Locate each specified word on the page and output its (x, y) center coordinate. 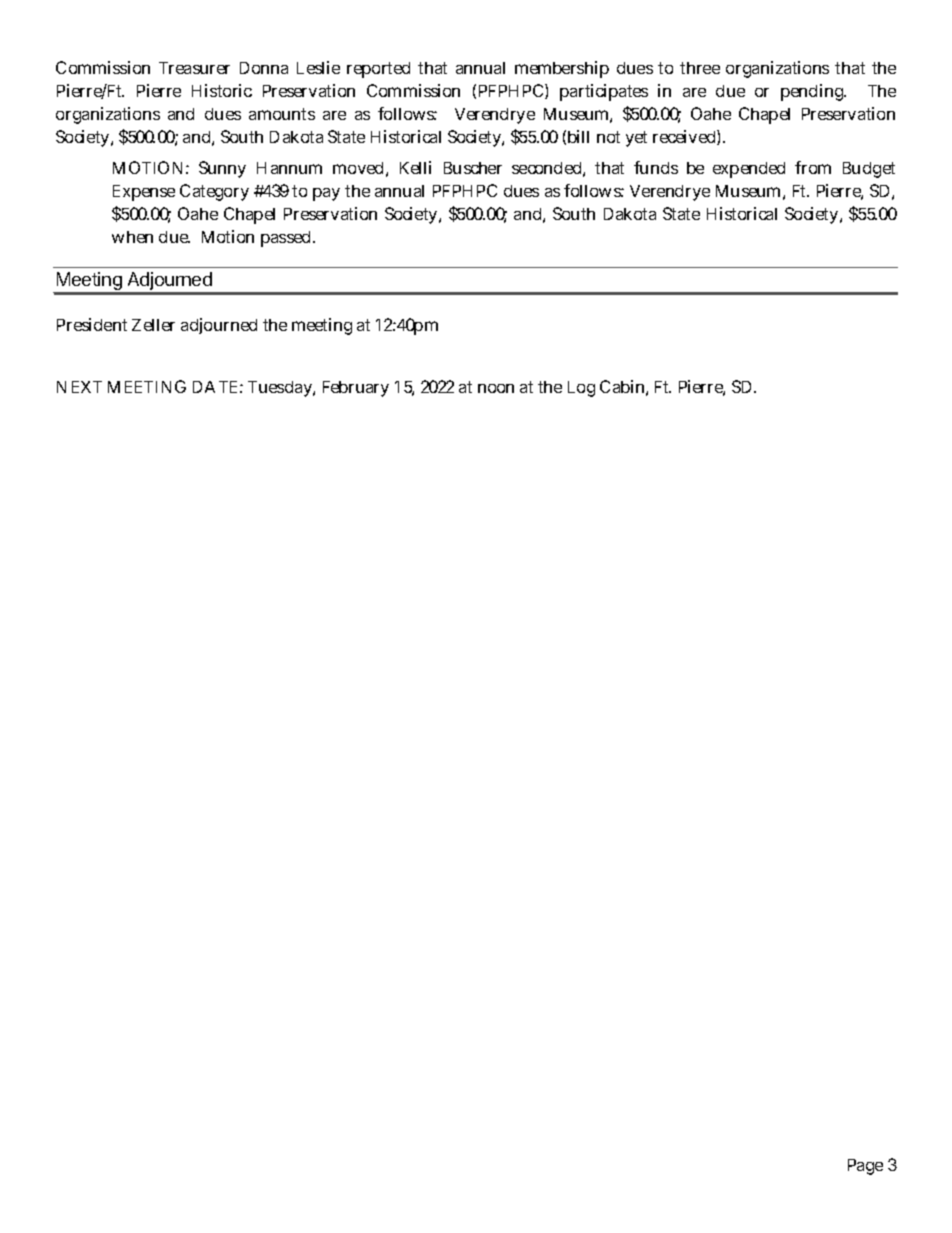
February (356, 389)
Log (581, 389)
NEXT (79, 387)
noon (496, 388)
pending (813, 92)
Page (865, 1167)
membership (562, 69)
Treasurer (194, 68)
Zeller (153, 325)
